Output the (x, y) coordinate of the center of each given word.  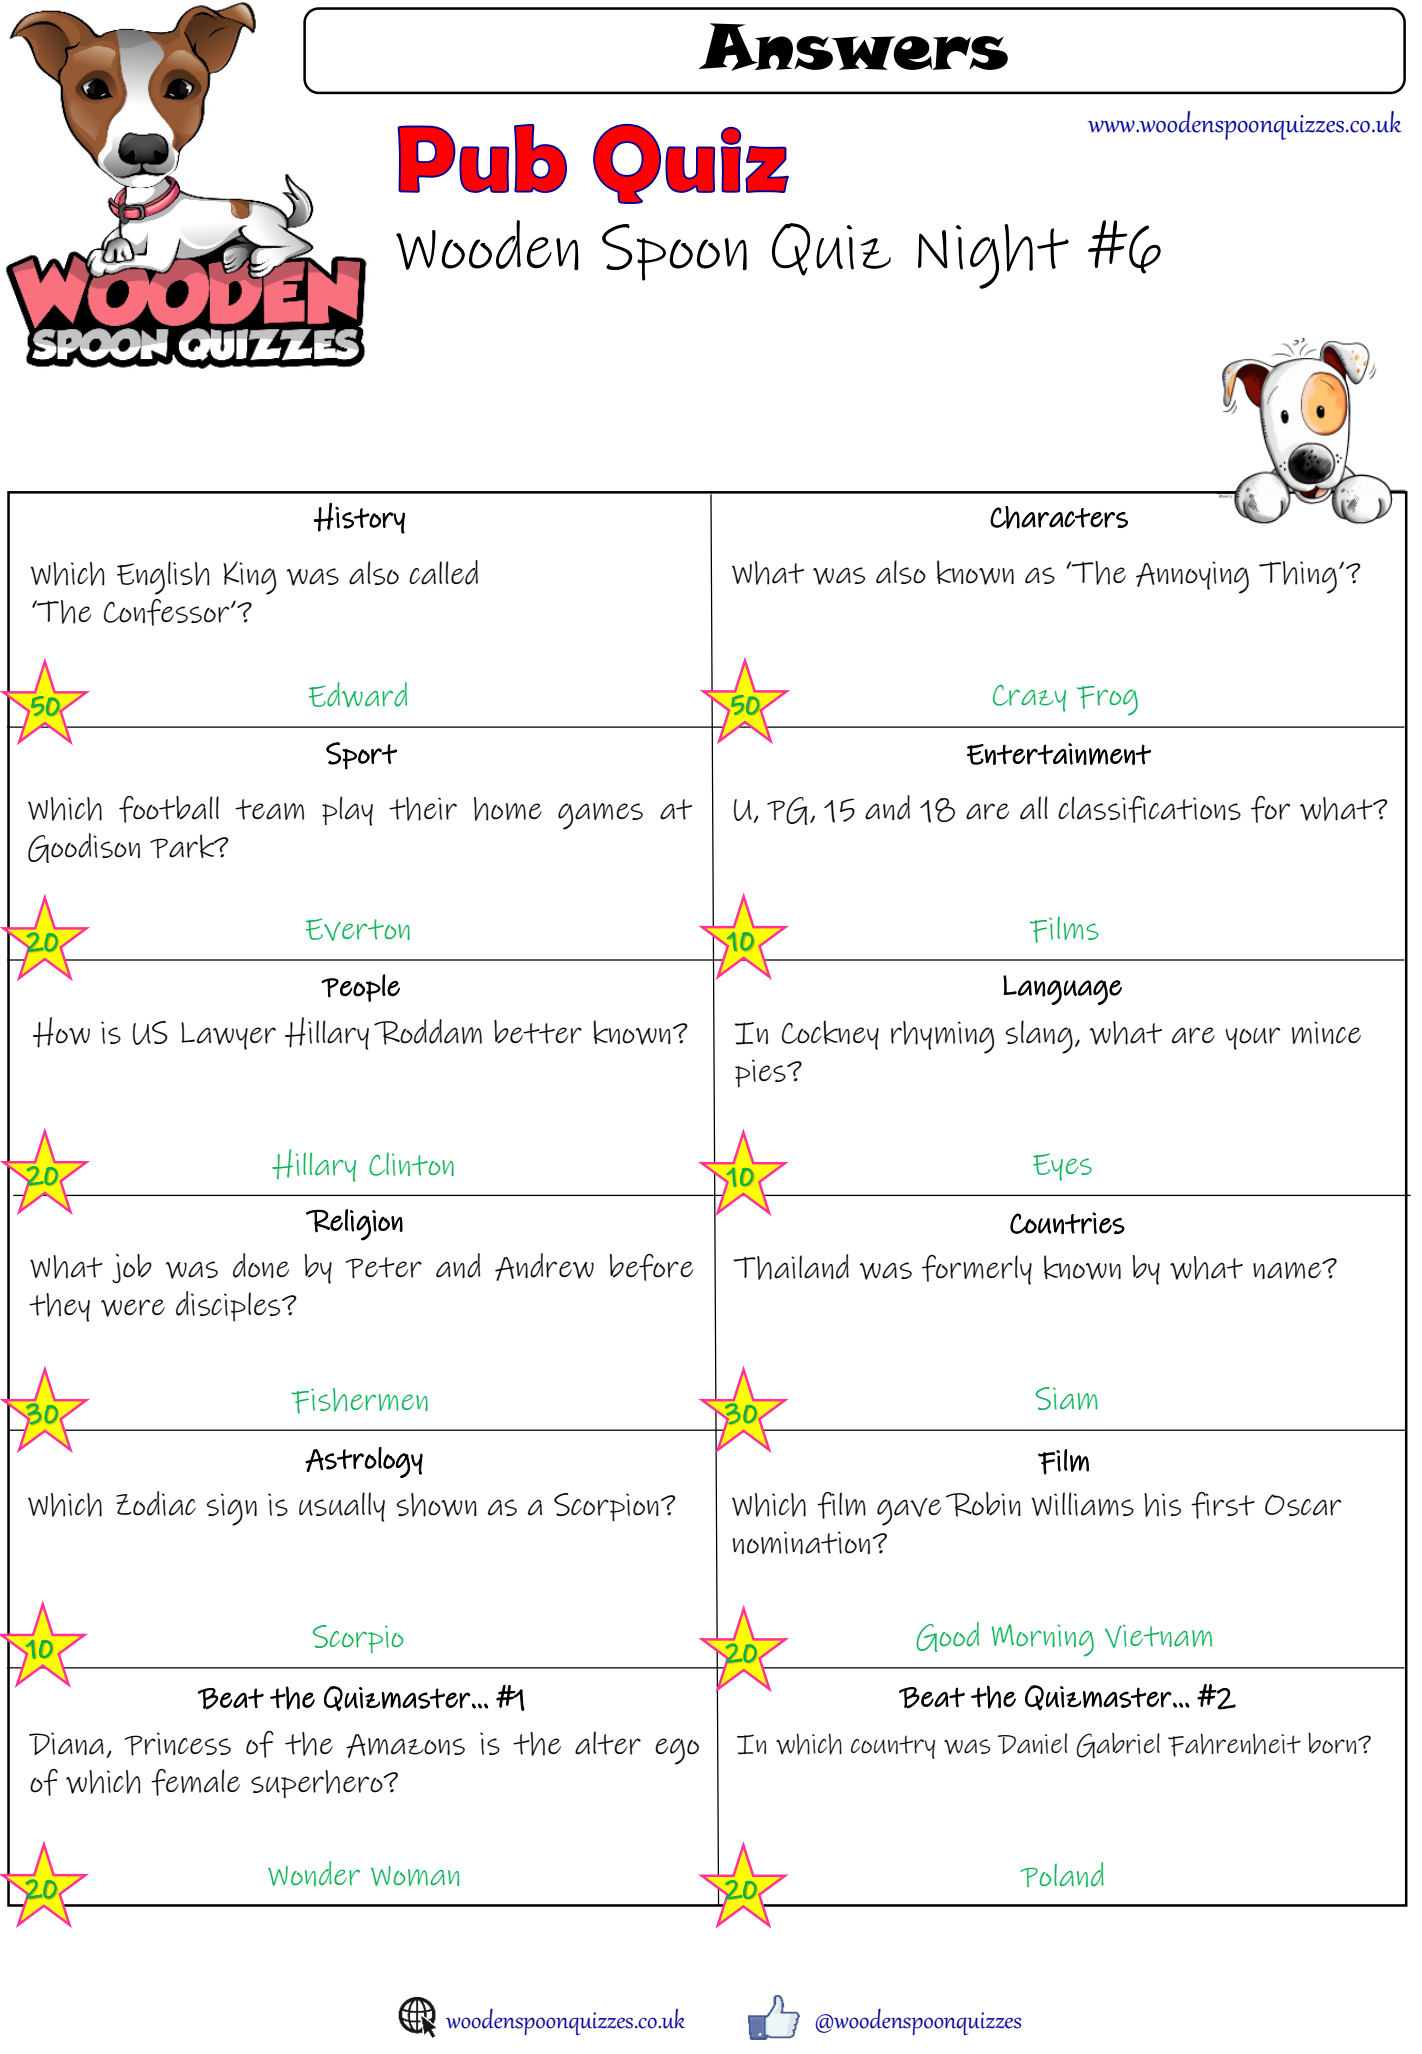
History (359, 518)
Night (993, 256)
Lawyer (228, 1036)
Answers (853, 47)
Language (1062, 990)
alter (608, 1743)
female (195, 1782)
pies (761, 1073)
